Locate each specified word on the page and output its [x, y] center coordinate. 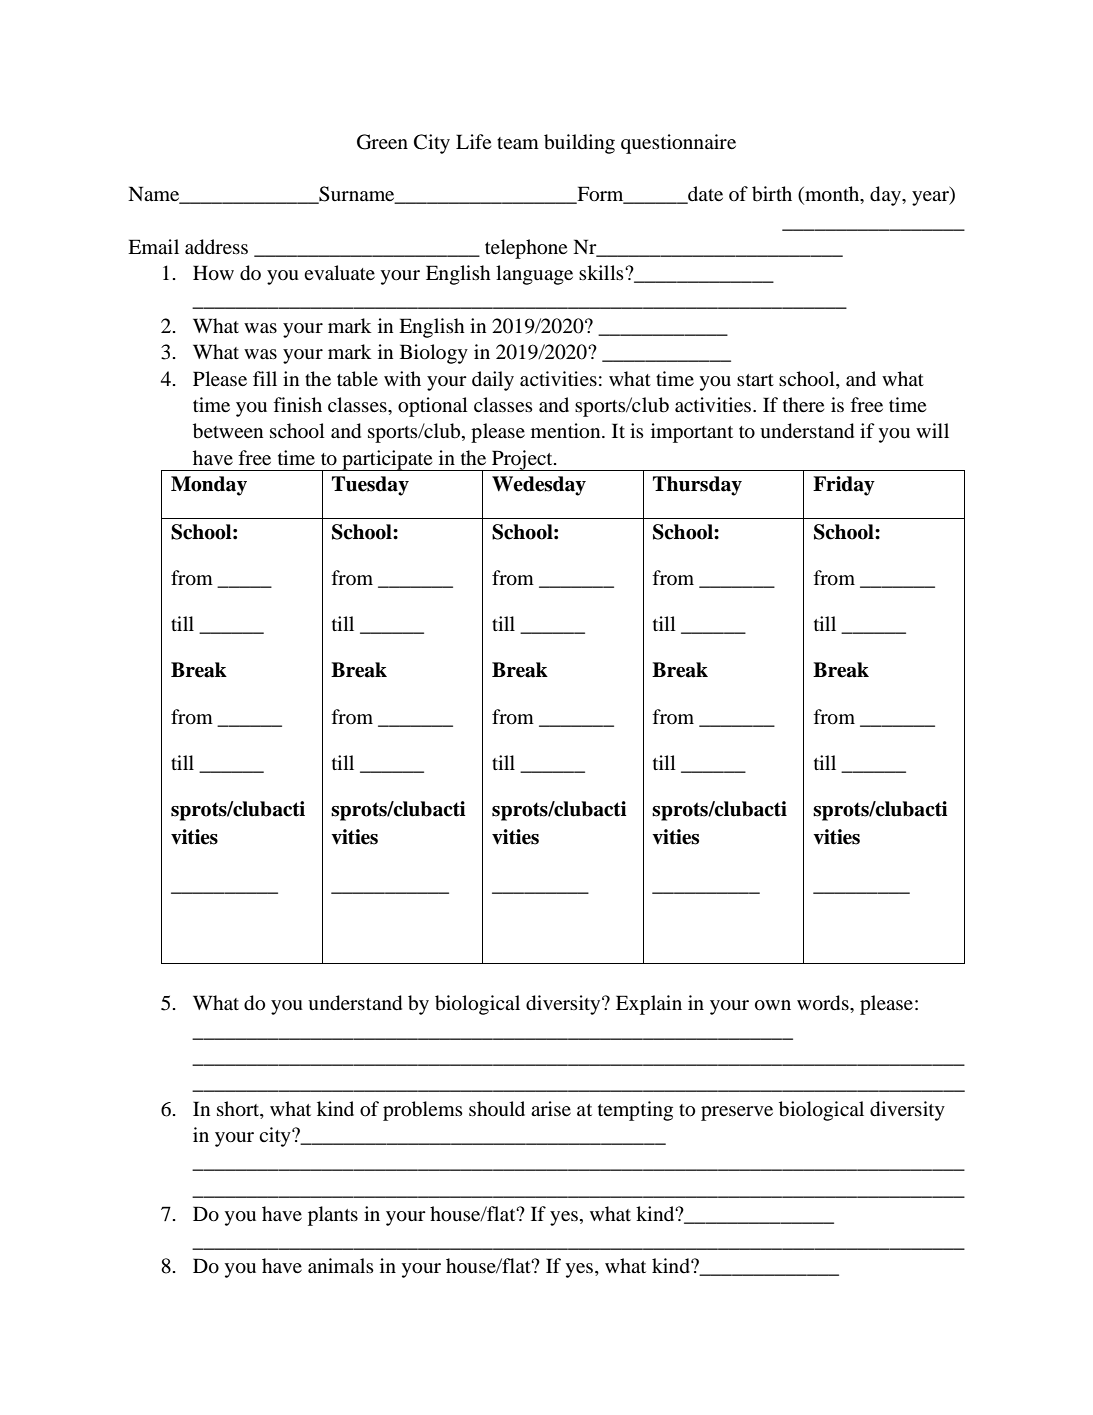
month [832, 195]
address [216, 247]
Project [522, 460]
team [518, 143]
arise [551, 1108]
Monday [209, 486]
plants [333, 1216]
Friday [844, 486]
